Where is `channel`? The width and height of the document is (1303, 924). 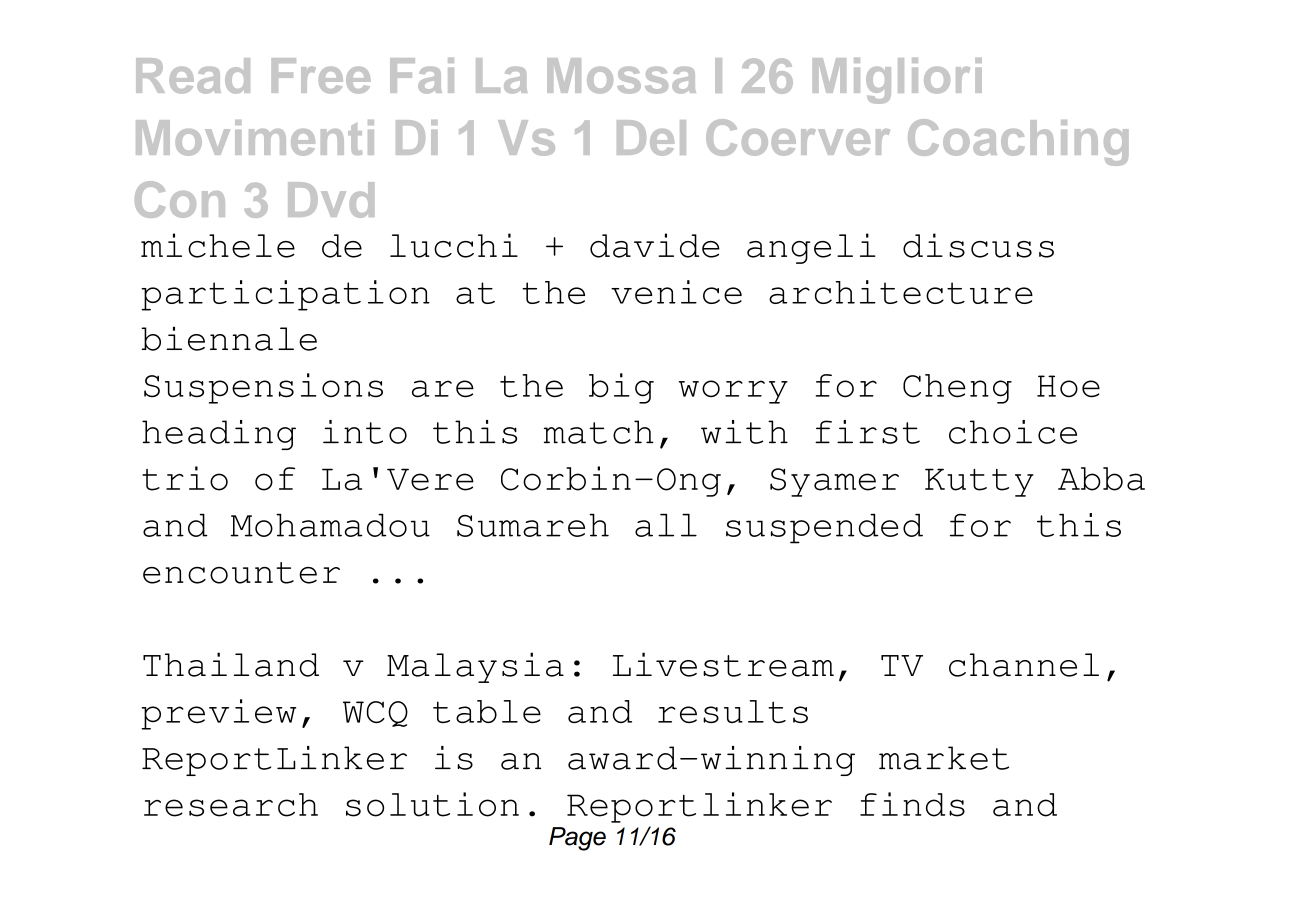
channel is located at coordinates (1024, 665).
